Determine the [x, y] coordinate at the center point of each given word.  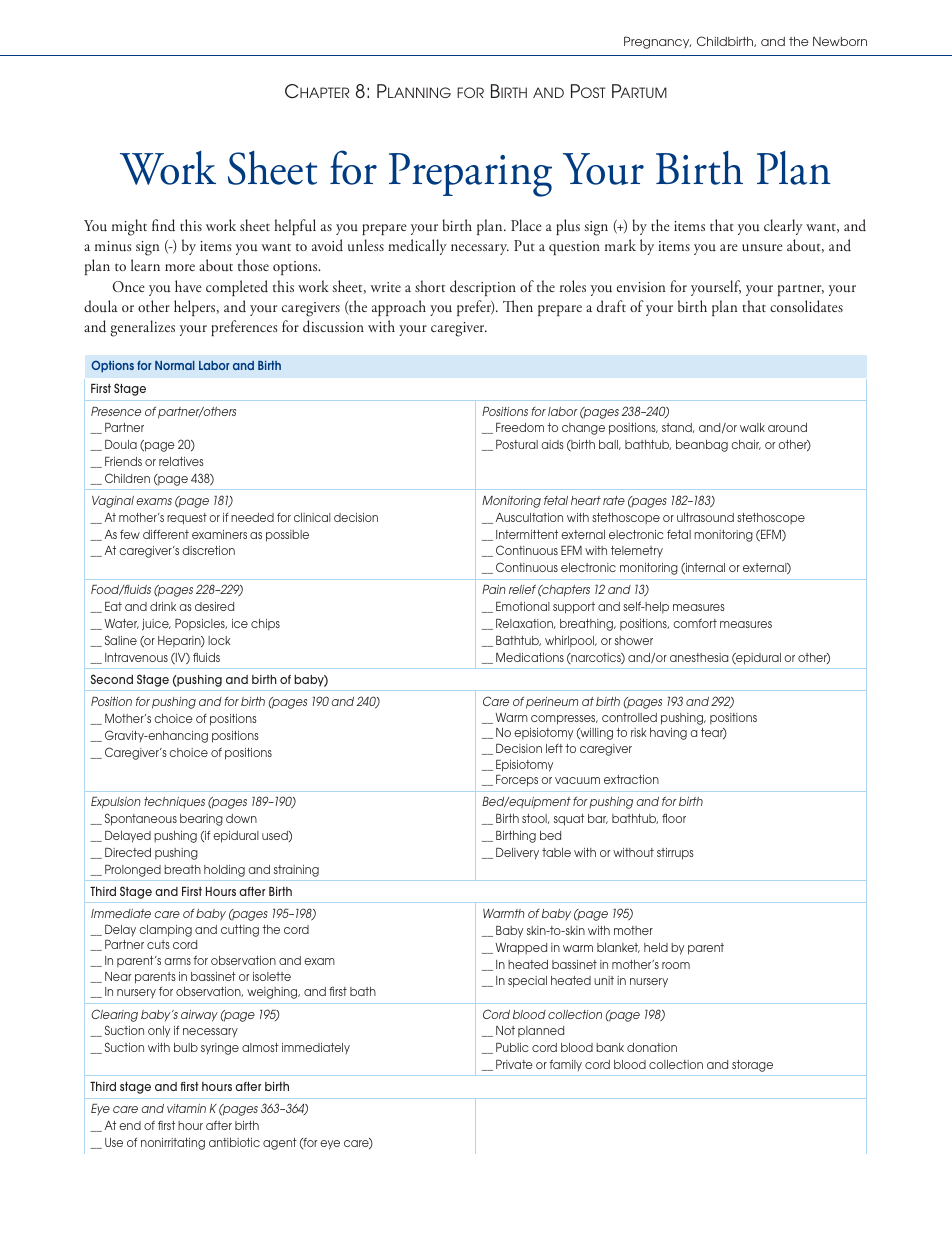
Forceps [517, 781]
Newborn [840, 41]
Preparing [470, 175]
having [668, 734]
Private [514, 1064]
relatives [181, 461]
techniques [174, 802]
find [163, 225]
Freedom [520, 427]
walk [752, 427]
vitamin [186, 1108]
